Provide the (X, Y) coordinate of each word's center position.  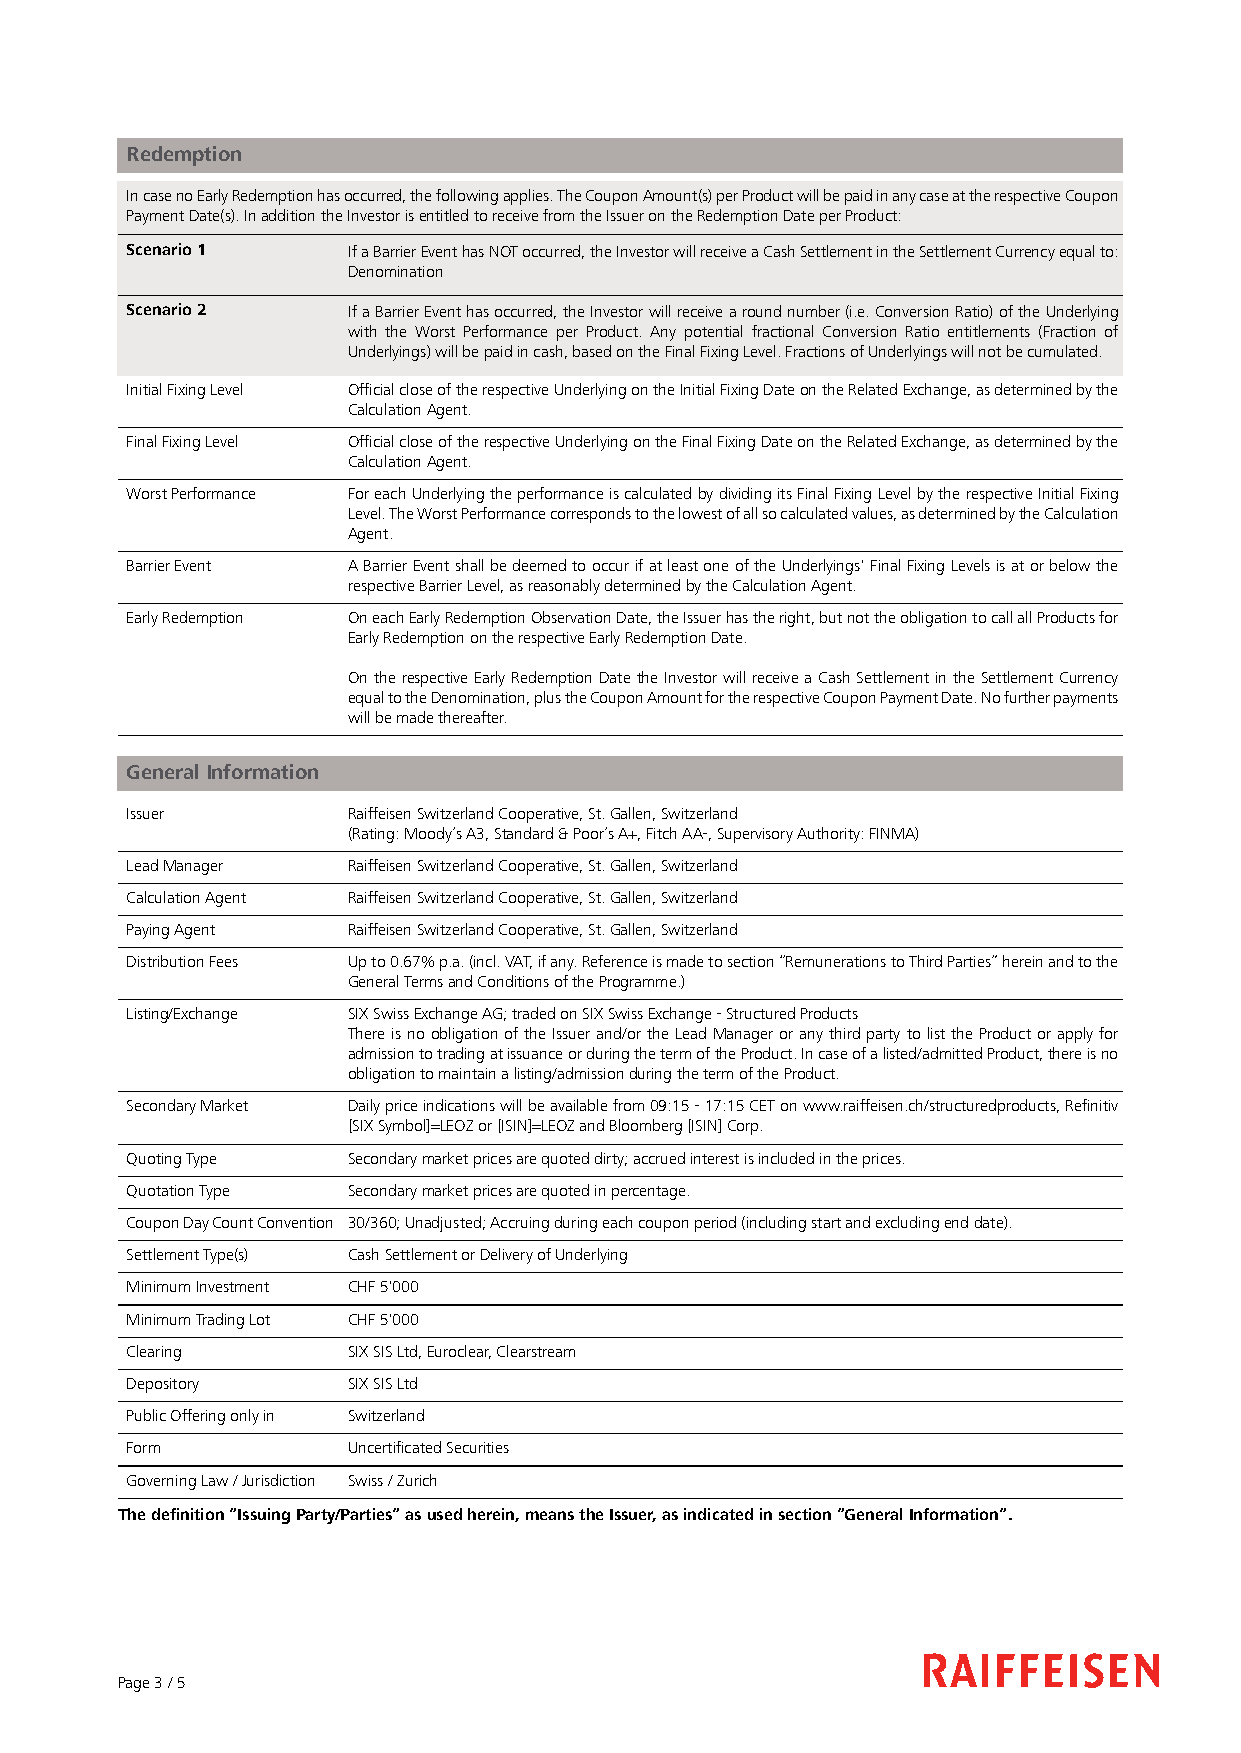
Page (134, 1684)
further (1027, 697)
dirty (610, 1160)
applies (526, 197)
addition (288, 215)
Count (233, 1222)
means (550, 1515)
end (956, 1222)
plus (548, 699)
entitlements (989, 331)
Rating (372, 835)
